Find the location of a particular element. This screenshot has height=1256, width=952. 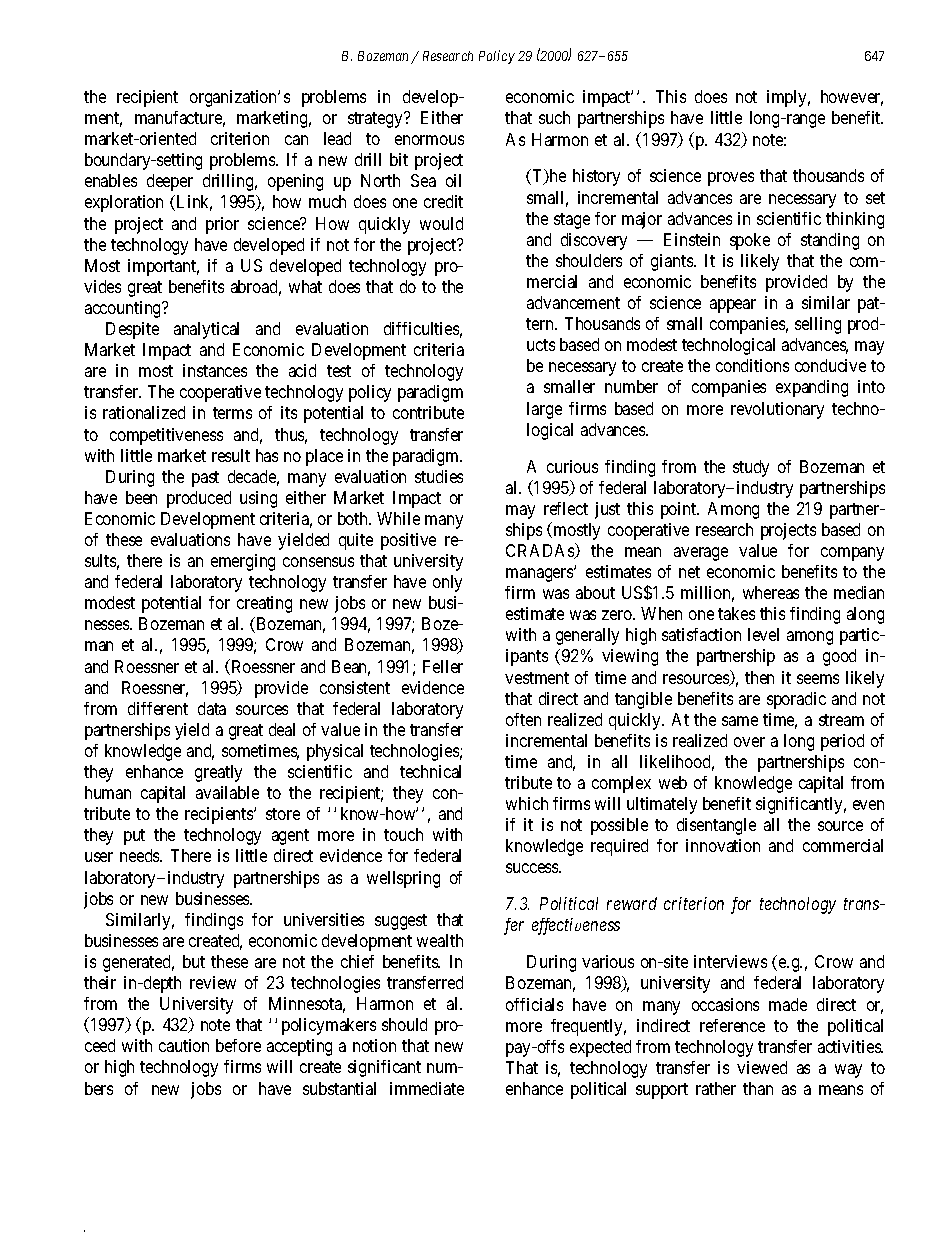

caution is located at coordinates (184, 1045).
